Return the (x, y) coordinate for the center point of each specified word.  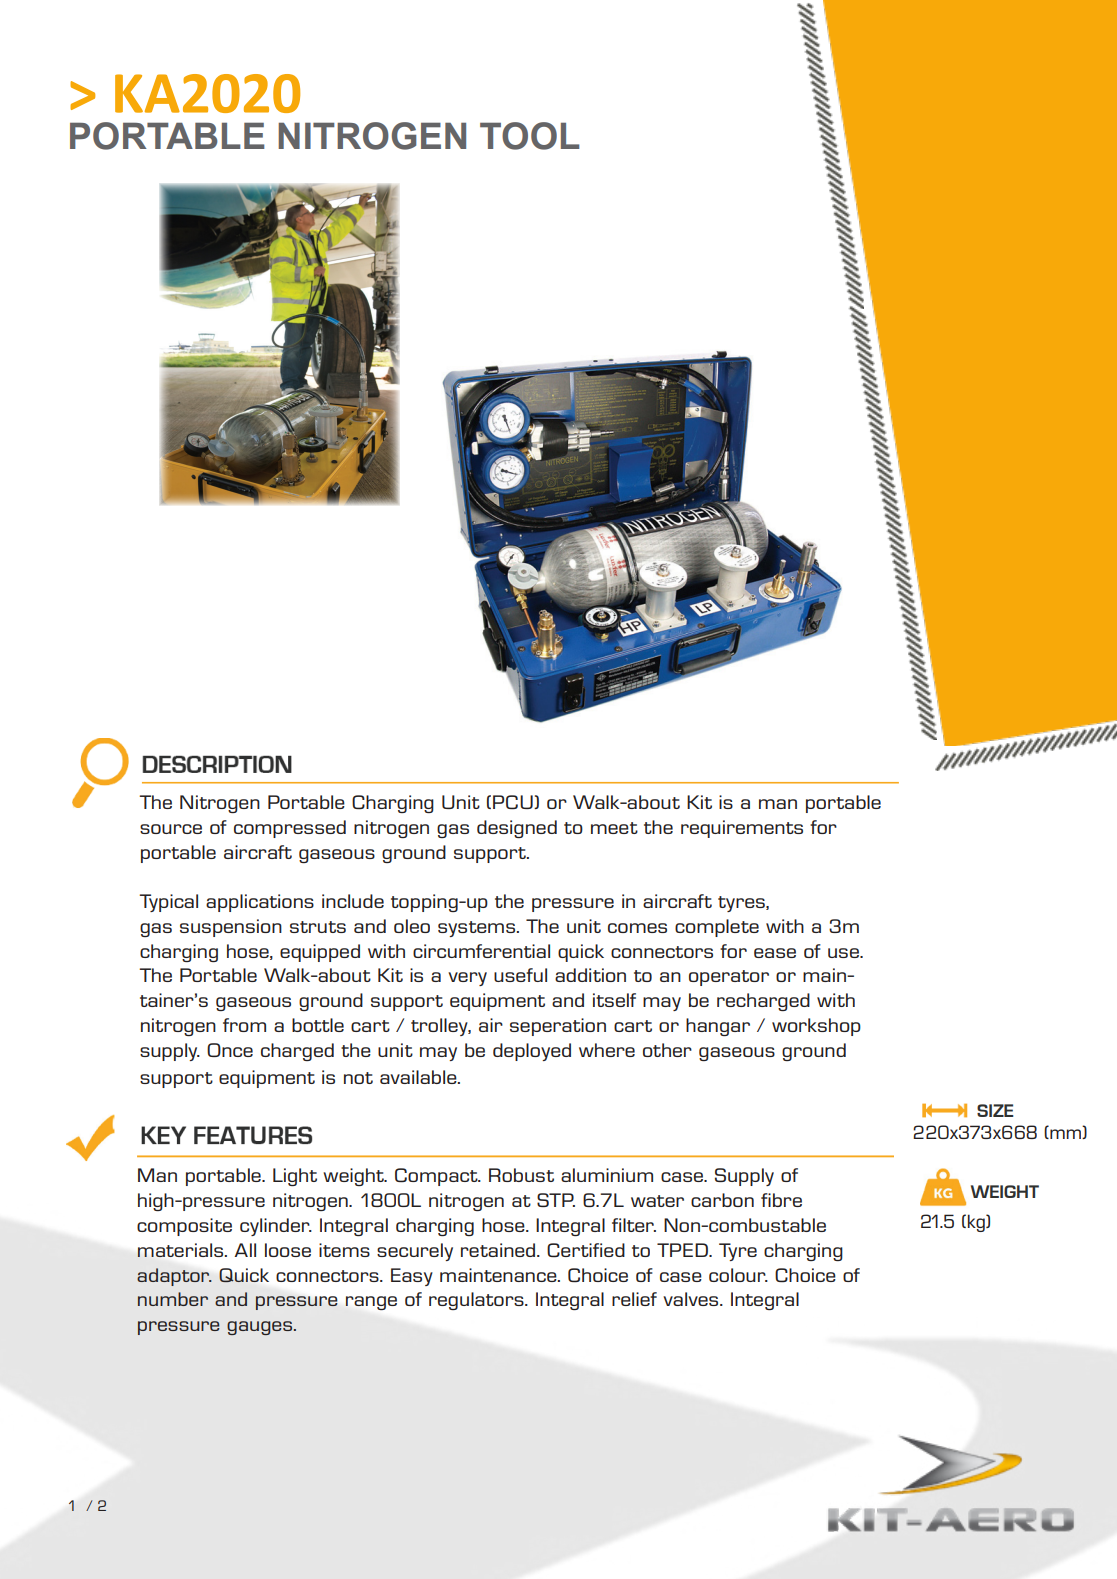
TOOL (530, 136)
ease (775, 953)
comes (637, 928)
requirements (742, 829)
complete (717, 928)
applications (260, 903)
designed (517, 829)
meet (614, 828)
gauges (261, 1328)
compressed (290, 829)
